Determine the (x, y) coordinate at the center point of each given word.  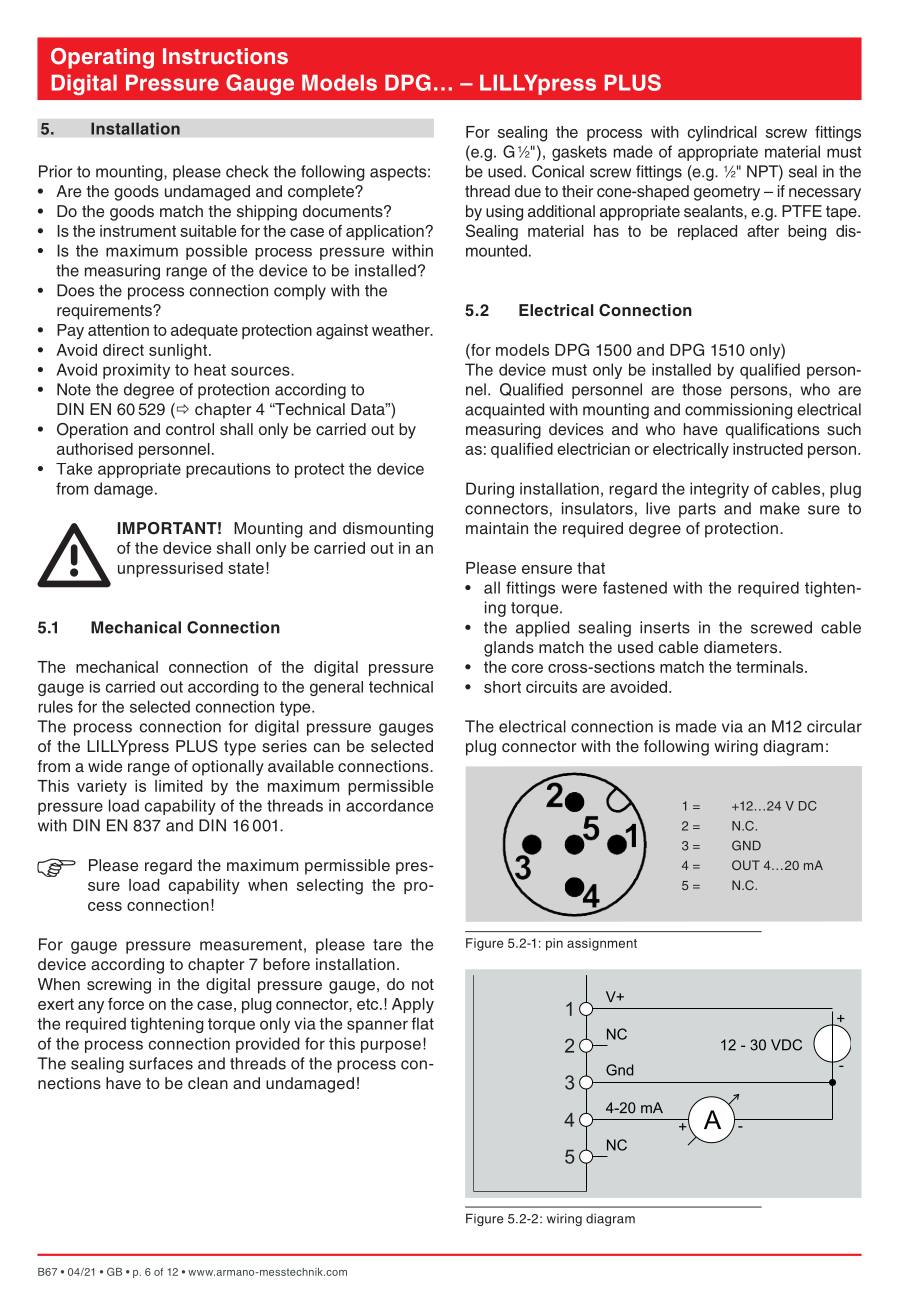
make (780, 508)
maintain (497, 528)
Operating (102, 58)
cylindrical (722, 134)
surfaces (161, 1063)
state (246, 568)
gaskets (579, 153)
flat (422, 1023)
